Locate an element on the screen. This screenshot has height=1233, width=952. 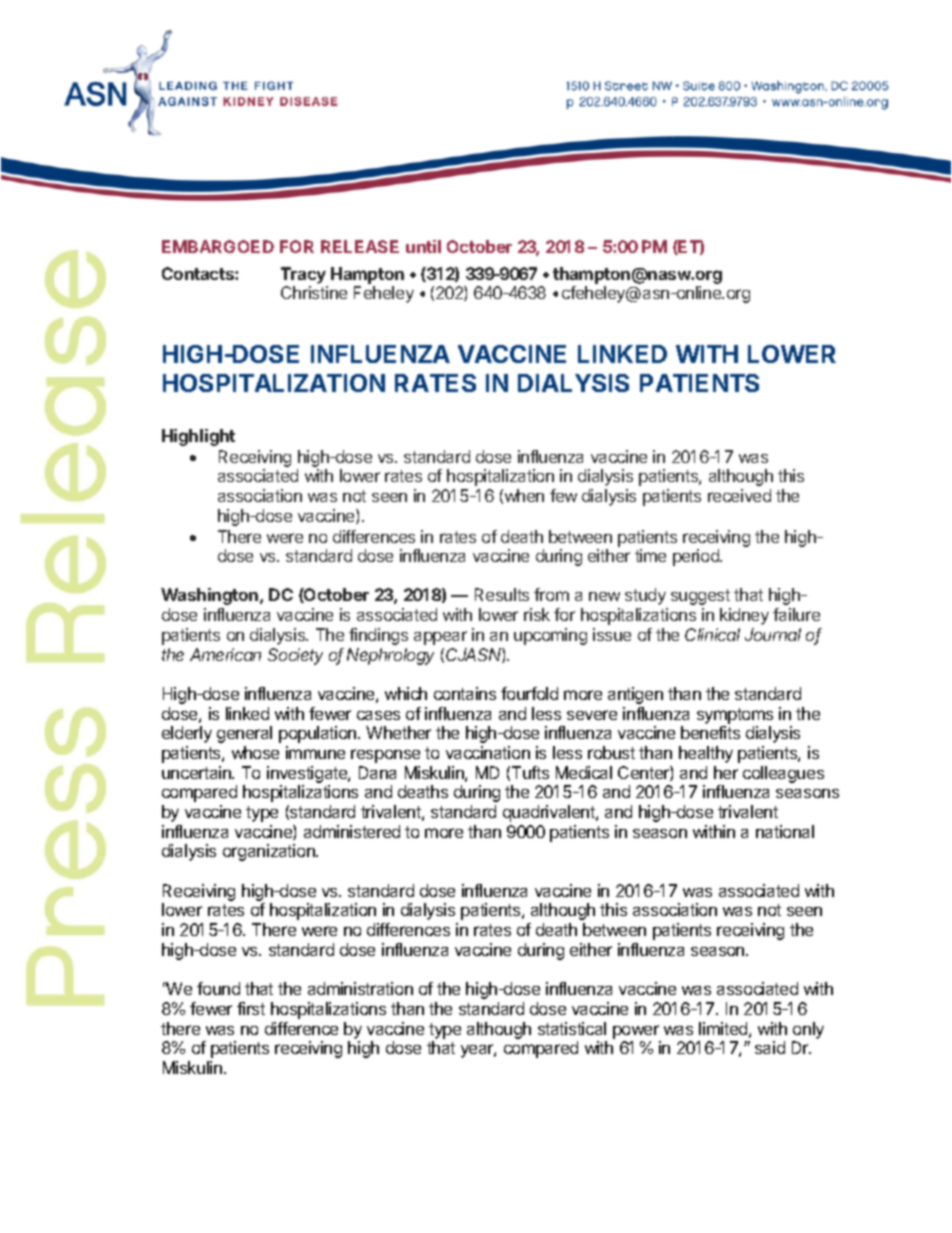
Washington is located at coordinates (211, 596).
